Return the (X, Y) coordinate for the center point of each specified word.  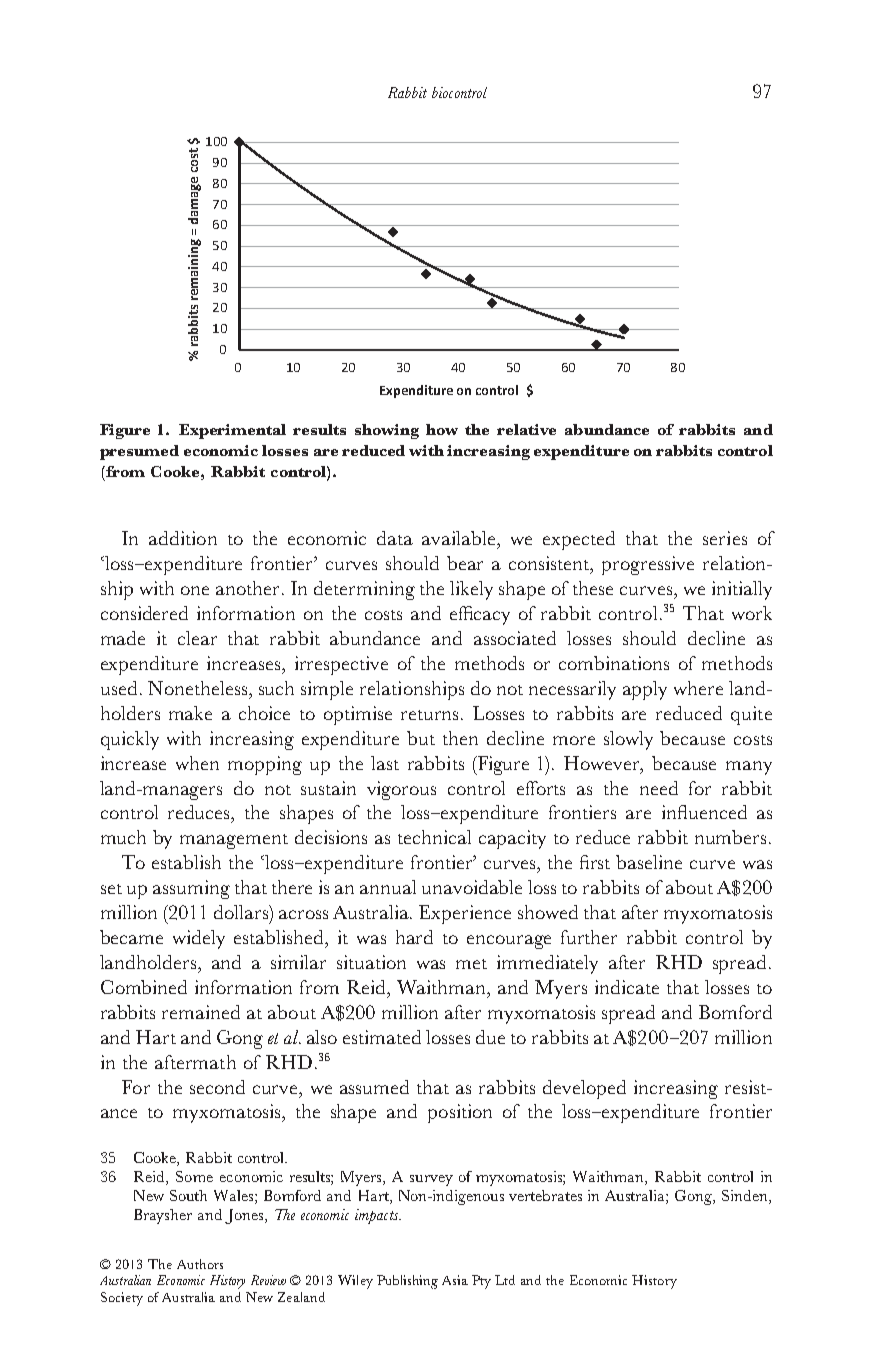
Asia (455, 1280)
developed (584, 1089)
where (698, 688)
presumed (139, 452)
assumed (374, 1087)
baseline (649, 862)
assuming (191, 889)
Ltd (505, 1280)
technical (434, 837)
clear (197, 638)
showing (387, 431)
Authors (200, 1264)
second (217, 1087)
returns (431, 715)
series (725, 538)
